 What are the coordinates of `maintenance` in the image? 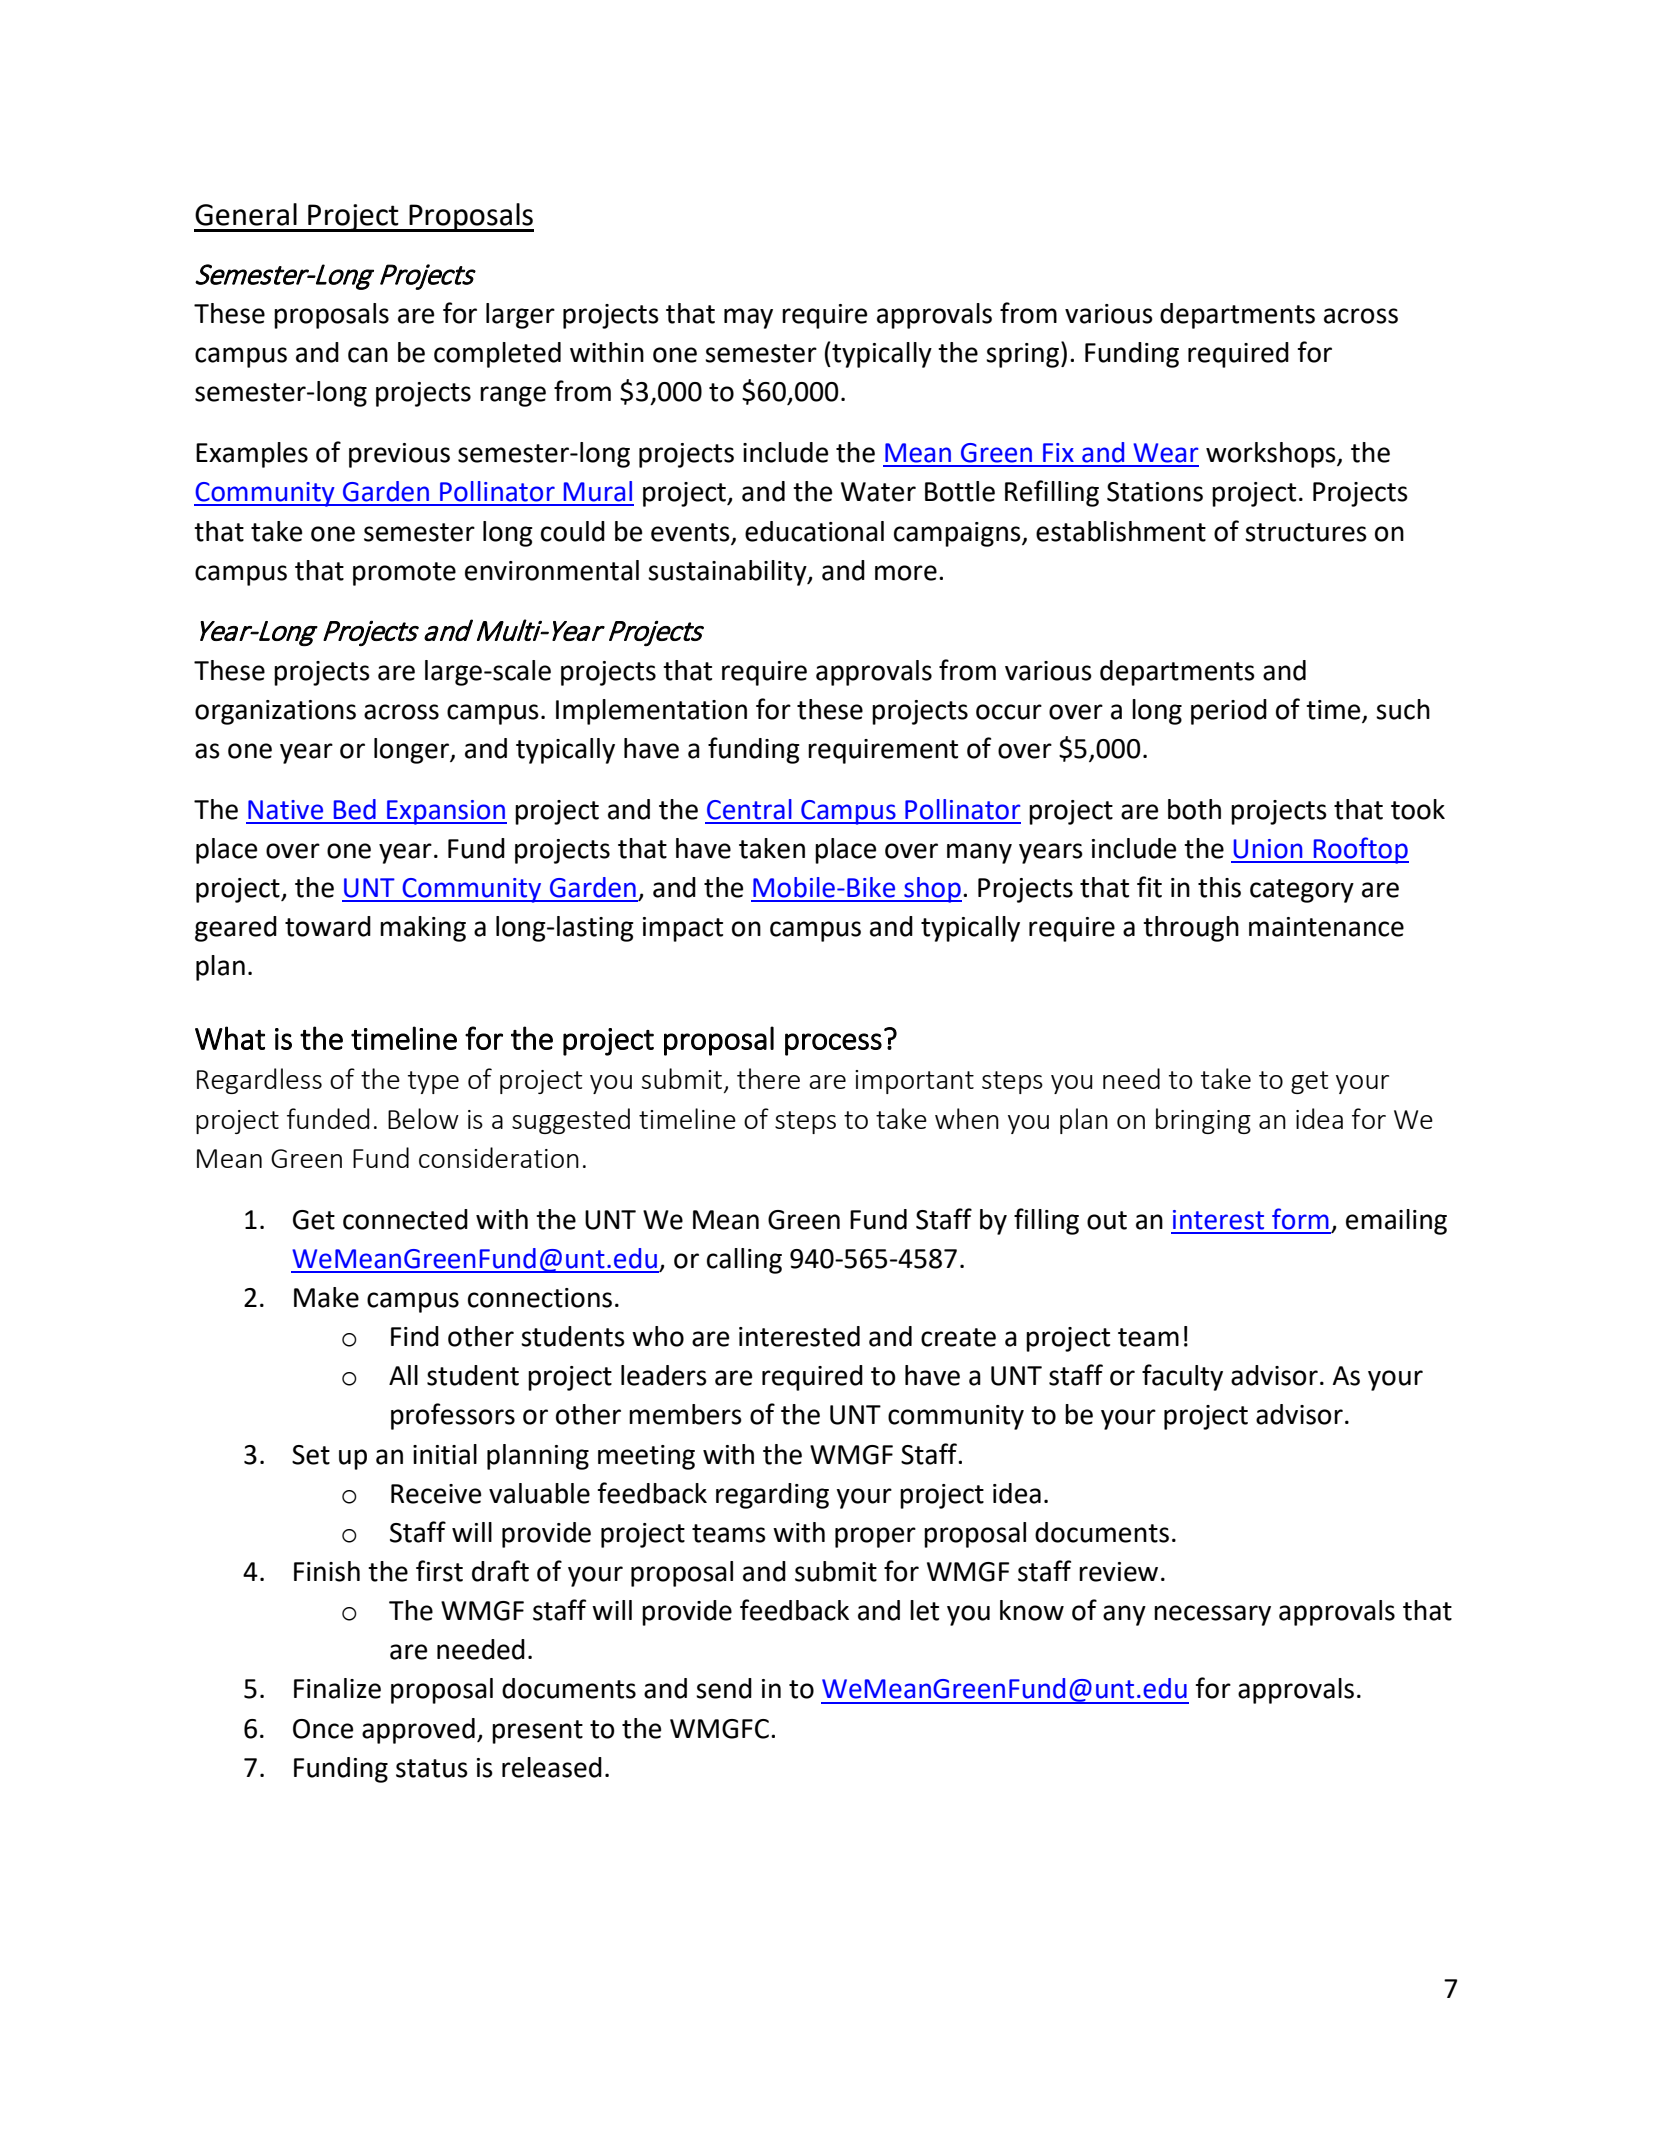 It's located at (1326, 927).
